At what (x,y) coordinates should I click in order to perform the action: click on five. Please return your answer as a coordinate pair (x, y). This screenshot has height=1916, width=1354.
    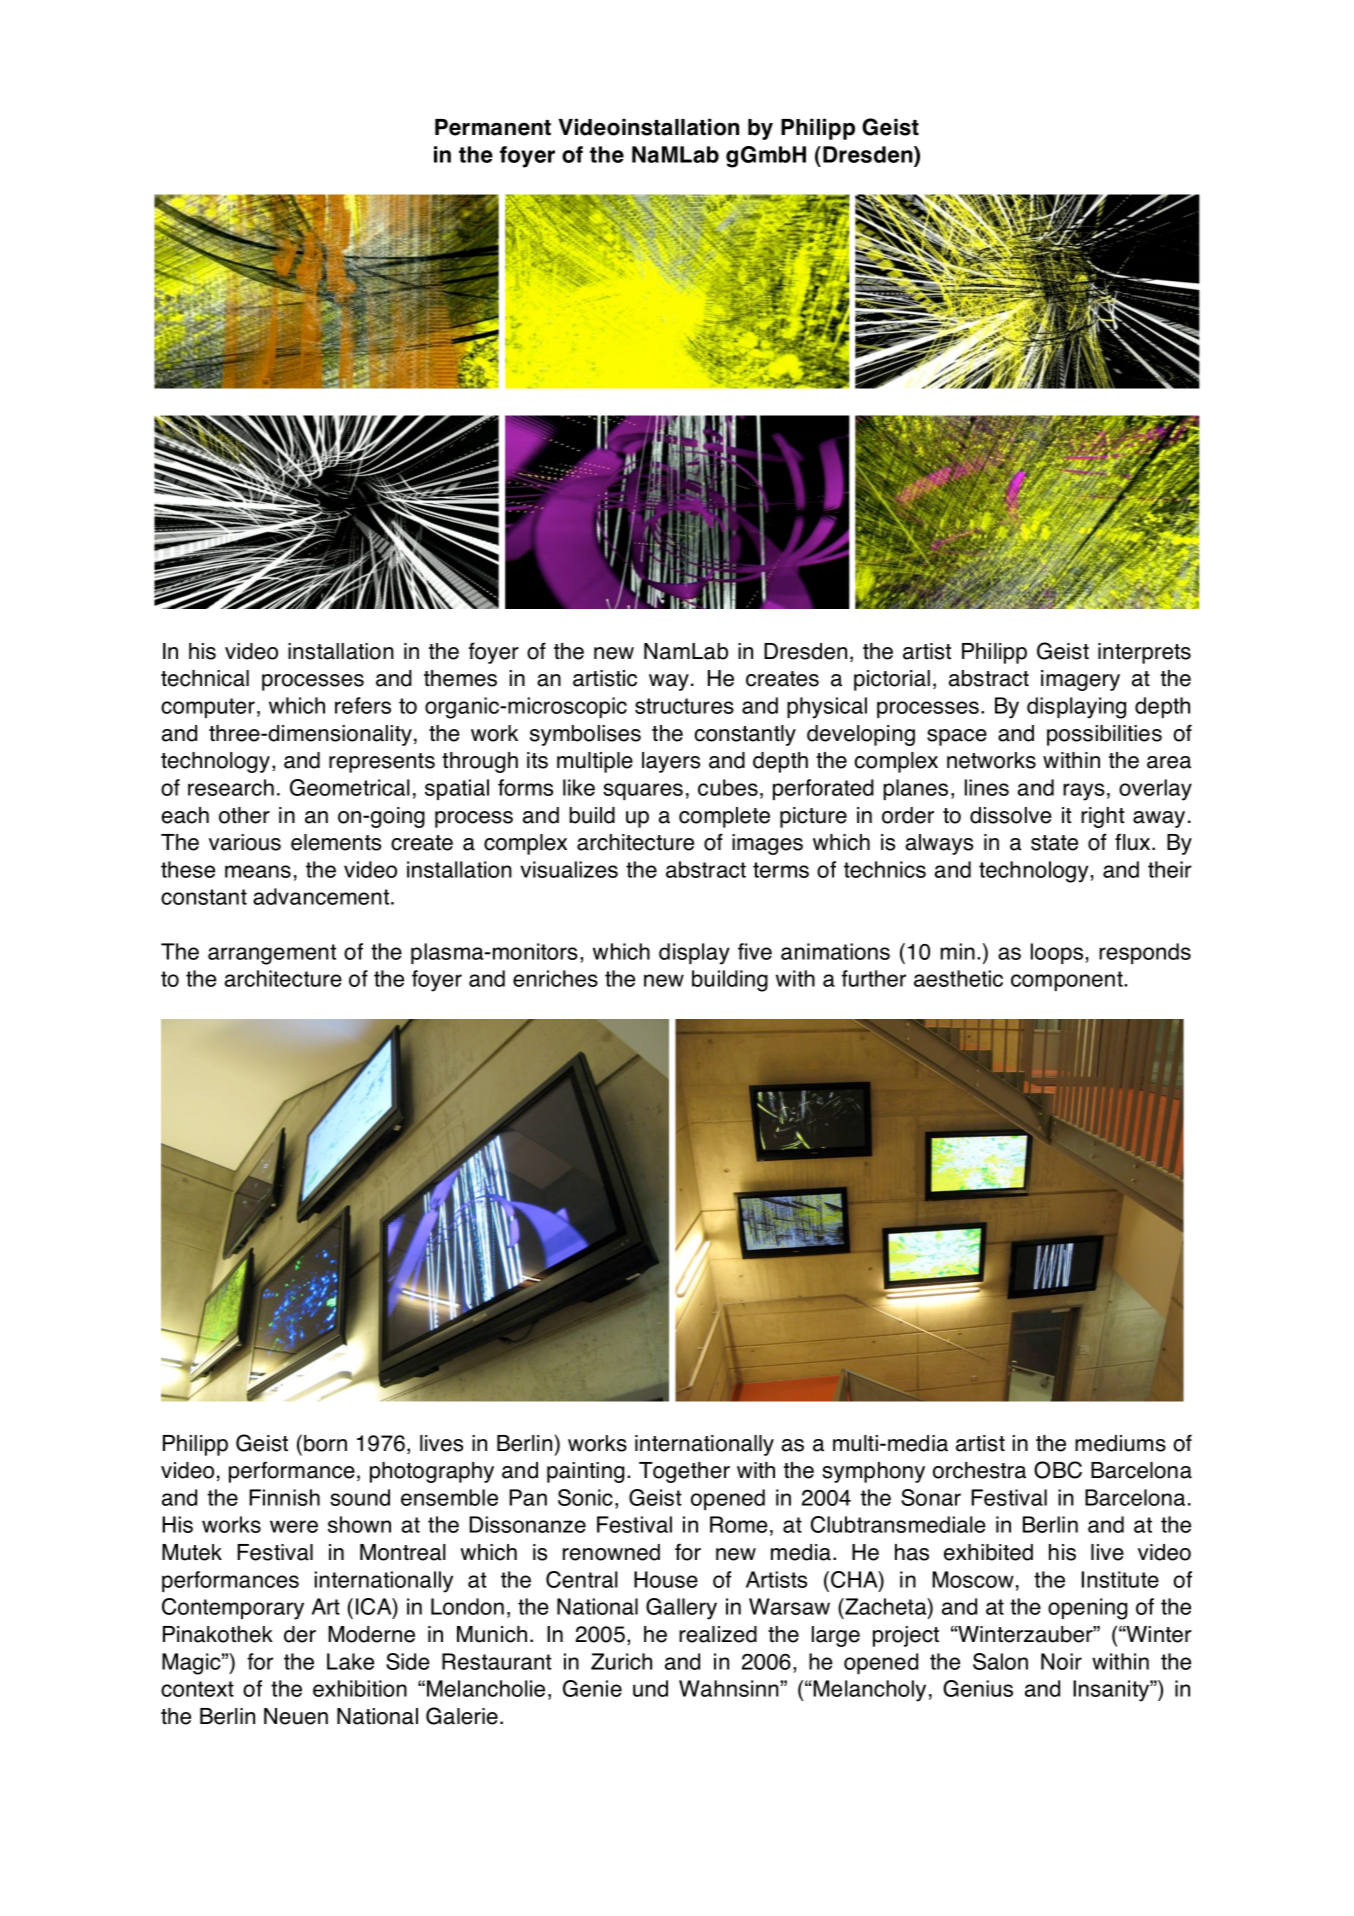
    Looking at the image, I should click on (755, 951).
